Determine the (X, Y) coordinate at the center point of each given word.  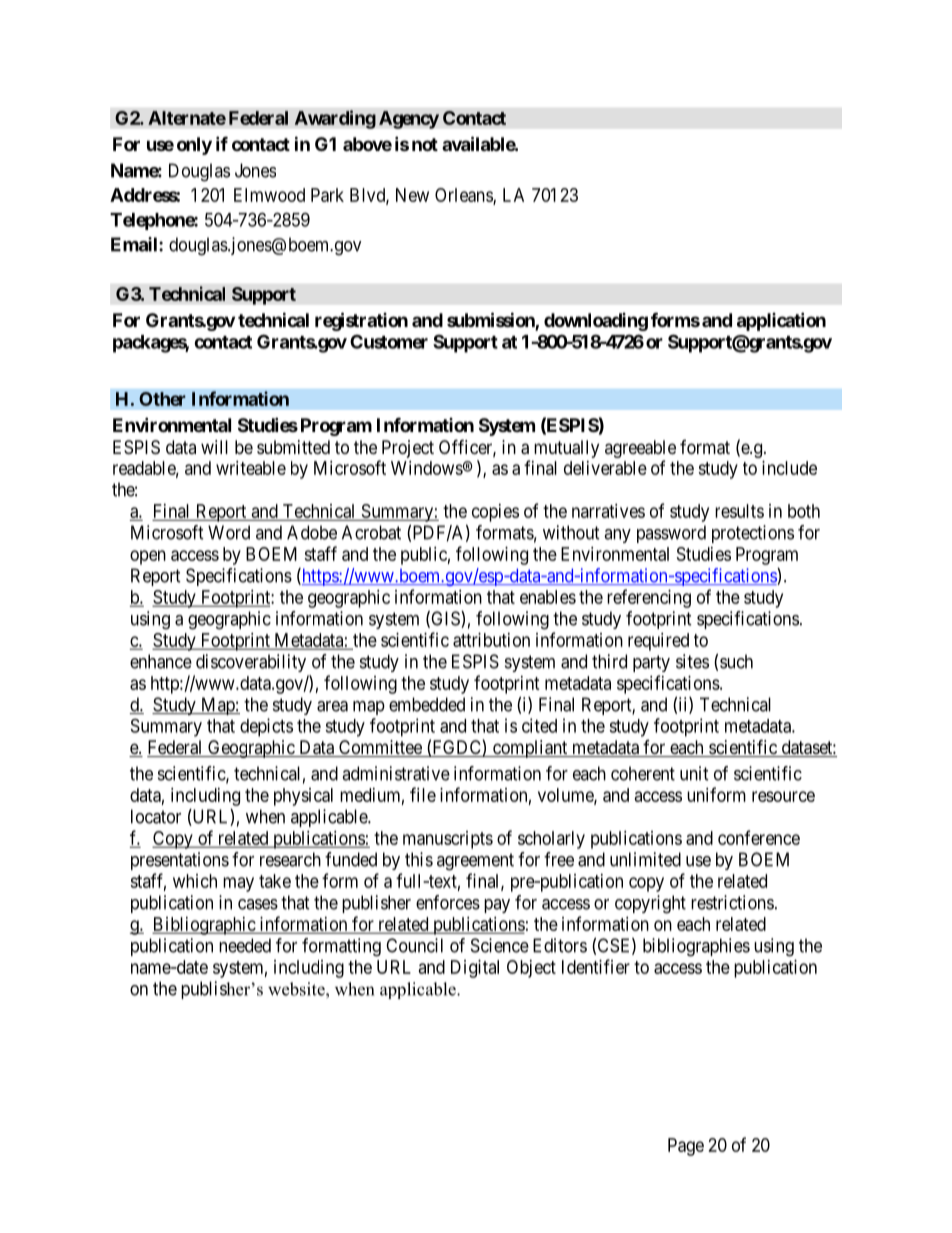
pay (497, 906)
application (781, 321)
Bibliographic (204, 926)
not (425, 144)
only (194, 146)
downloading (596, 322)
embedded (427, 704)
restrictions (732, 902)
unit (694, 773)
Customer (389, 341)
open (148, 557)
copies (495, 513)
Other (162, 399)
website (297, 989)
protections (753, 534)
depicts (266, 727)
